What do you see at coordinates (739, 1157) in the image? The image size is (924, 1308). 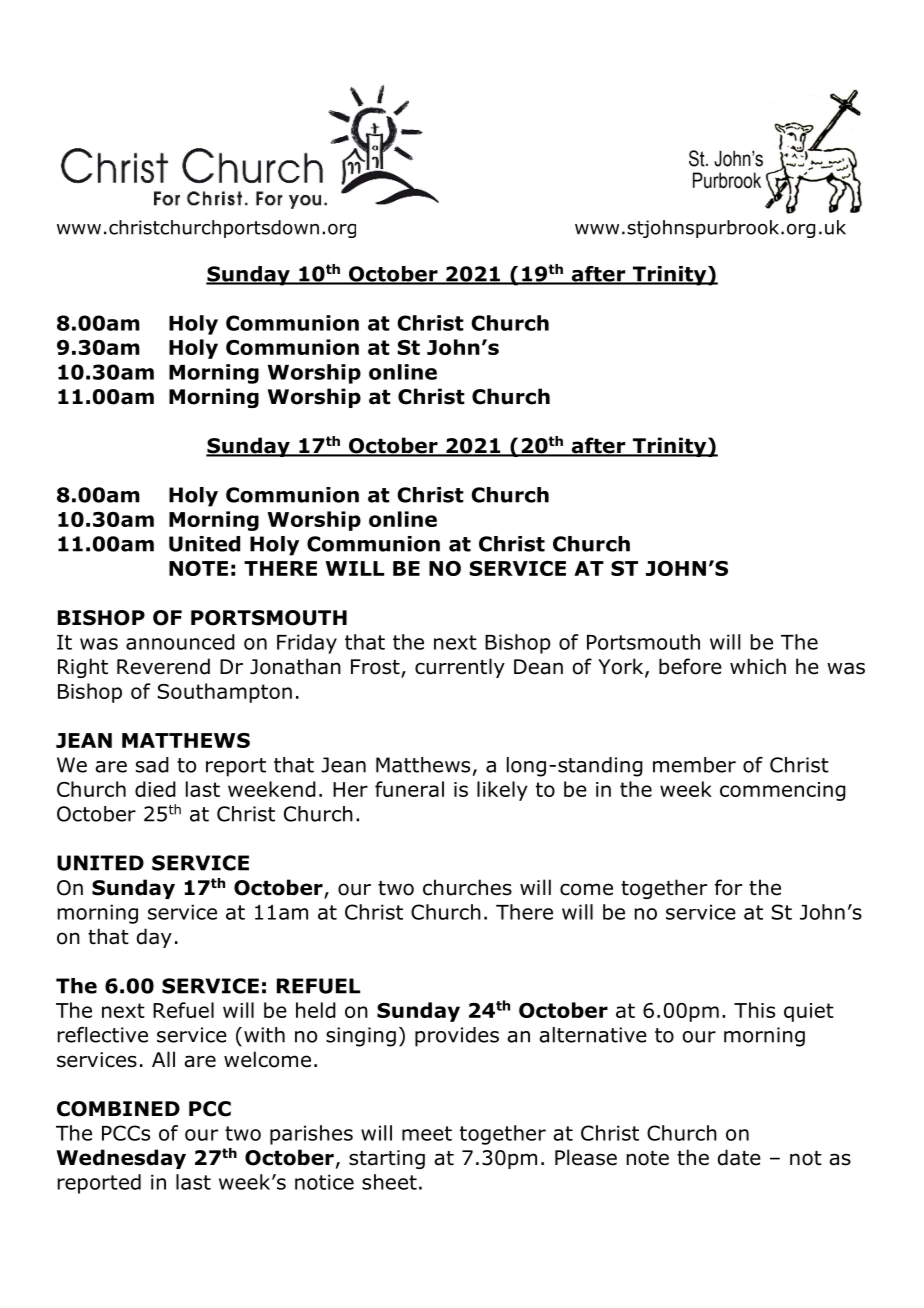 I see `date` at bounding box center [739, 1157].
